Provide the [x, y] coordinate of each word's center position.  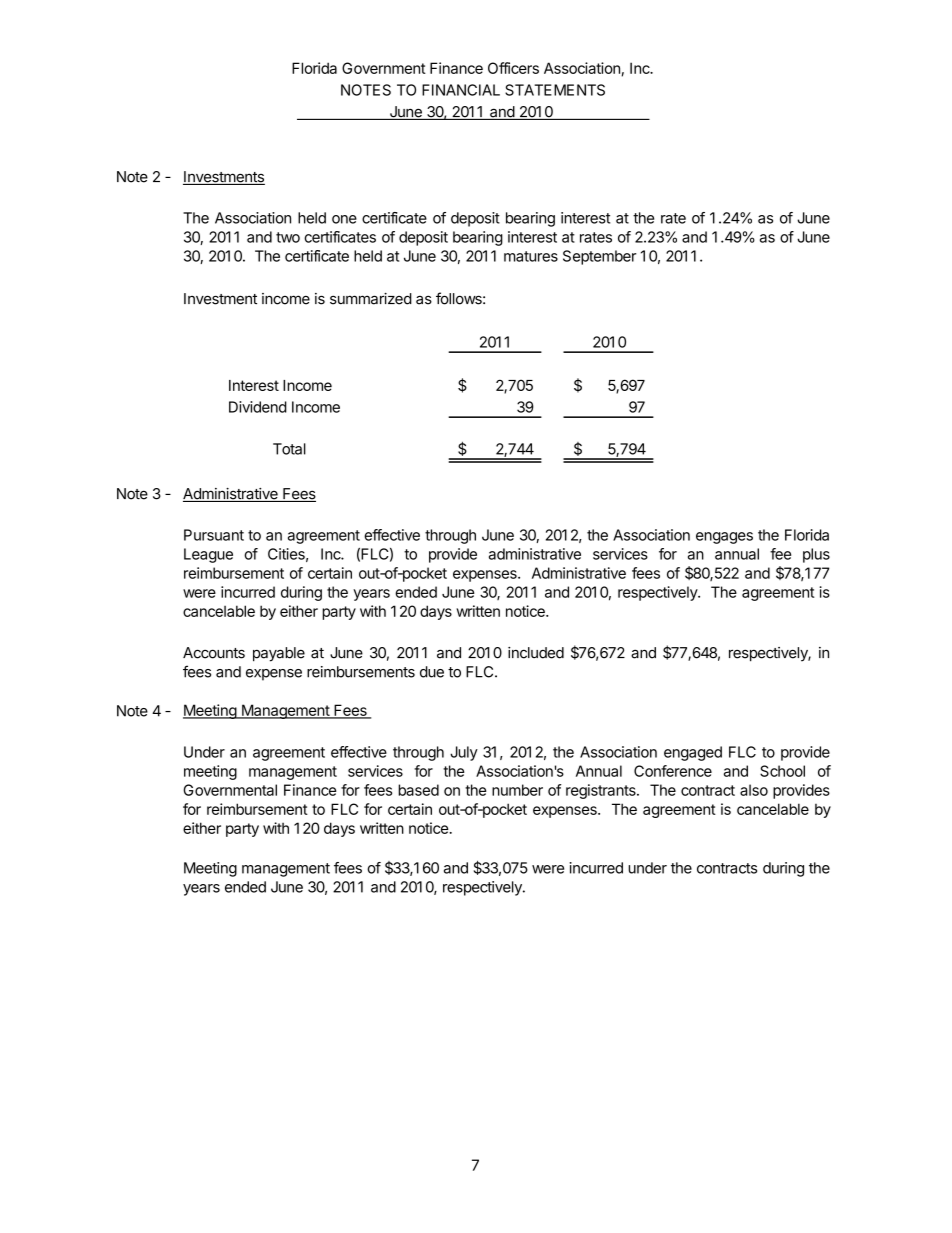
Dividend [258, 407]
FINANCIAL [461, 90]
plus [816, 555]
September [600, 257]
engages [724, 538]
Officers [513, 68]
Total [289, 449]
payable [279, 654]
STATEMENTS [555, 90]
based [418, 790]
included [536, 653]
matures [531, 256]
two [288, 237]
